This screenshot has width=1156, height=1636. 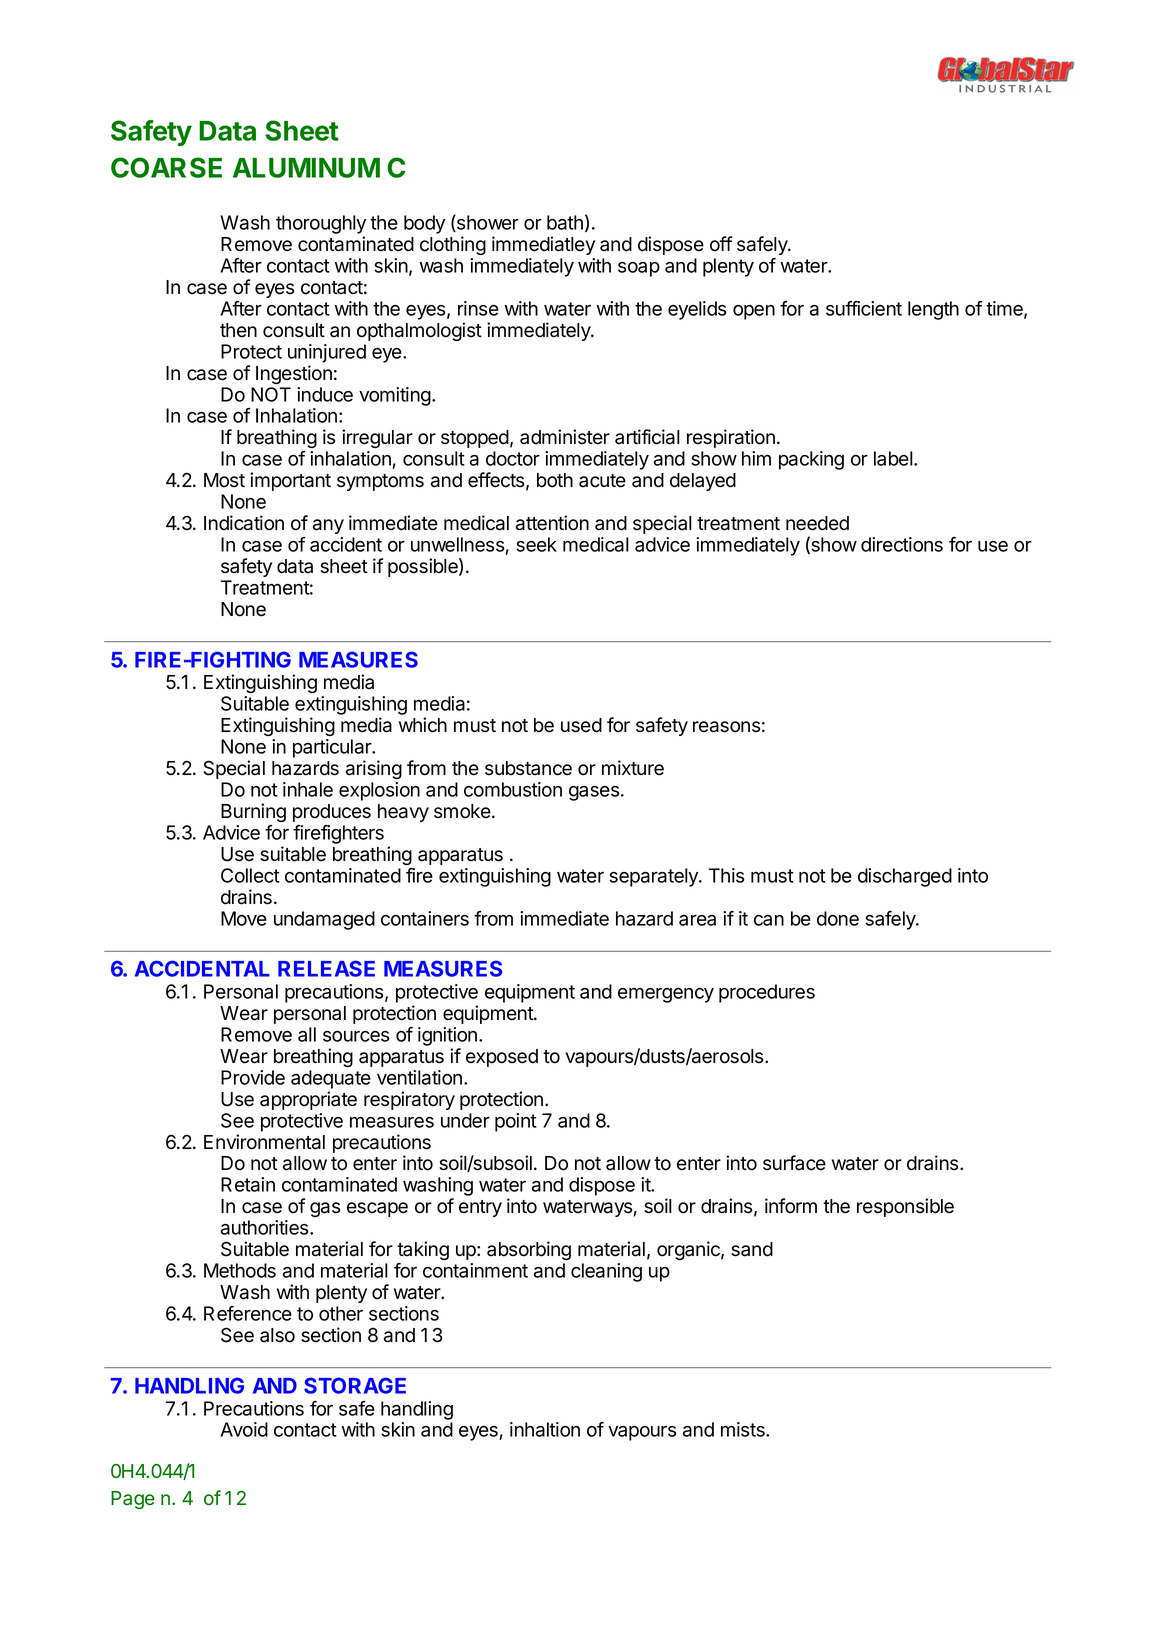 What do you see at coordinates (253, 1077) in the screenshot?
I see `Provide` at bounding box center [253, 1077].
